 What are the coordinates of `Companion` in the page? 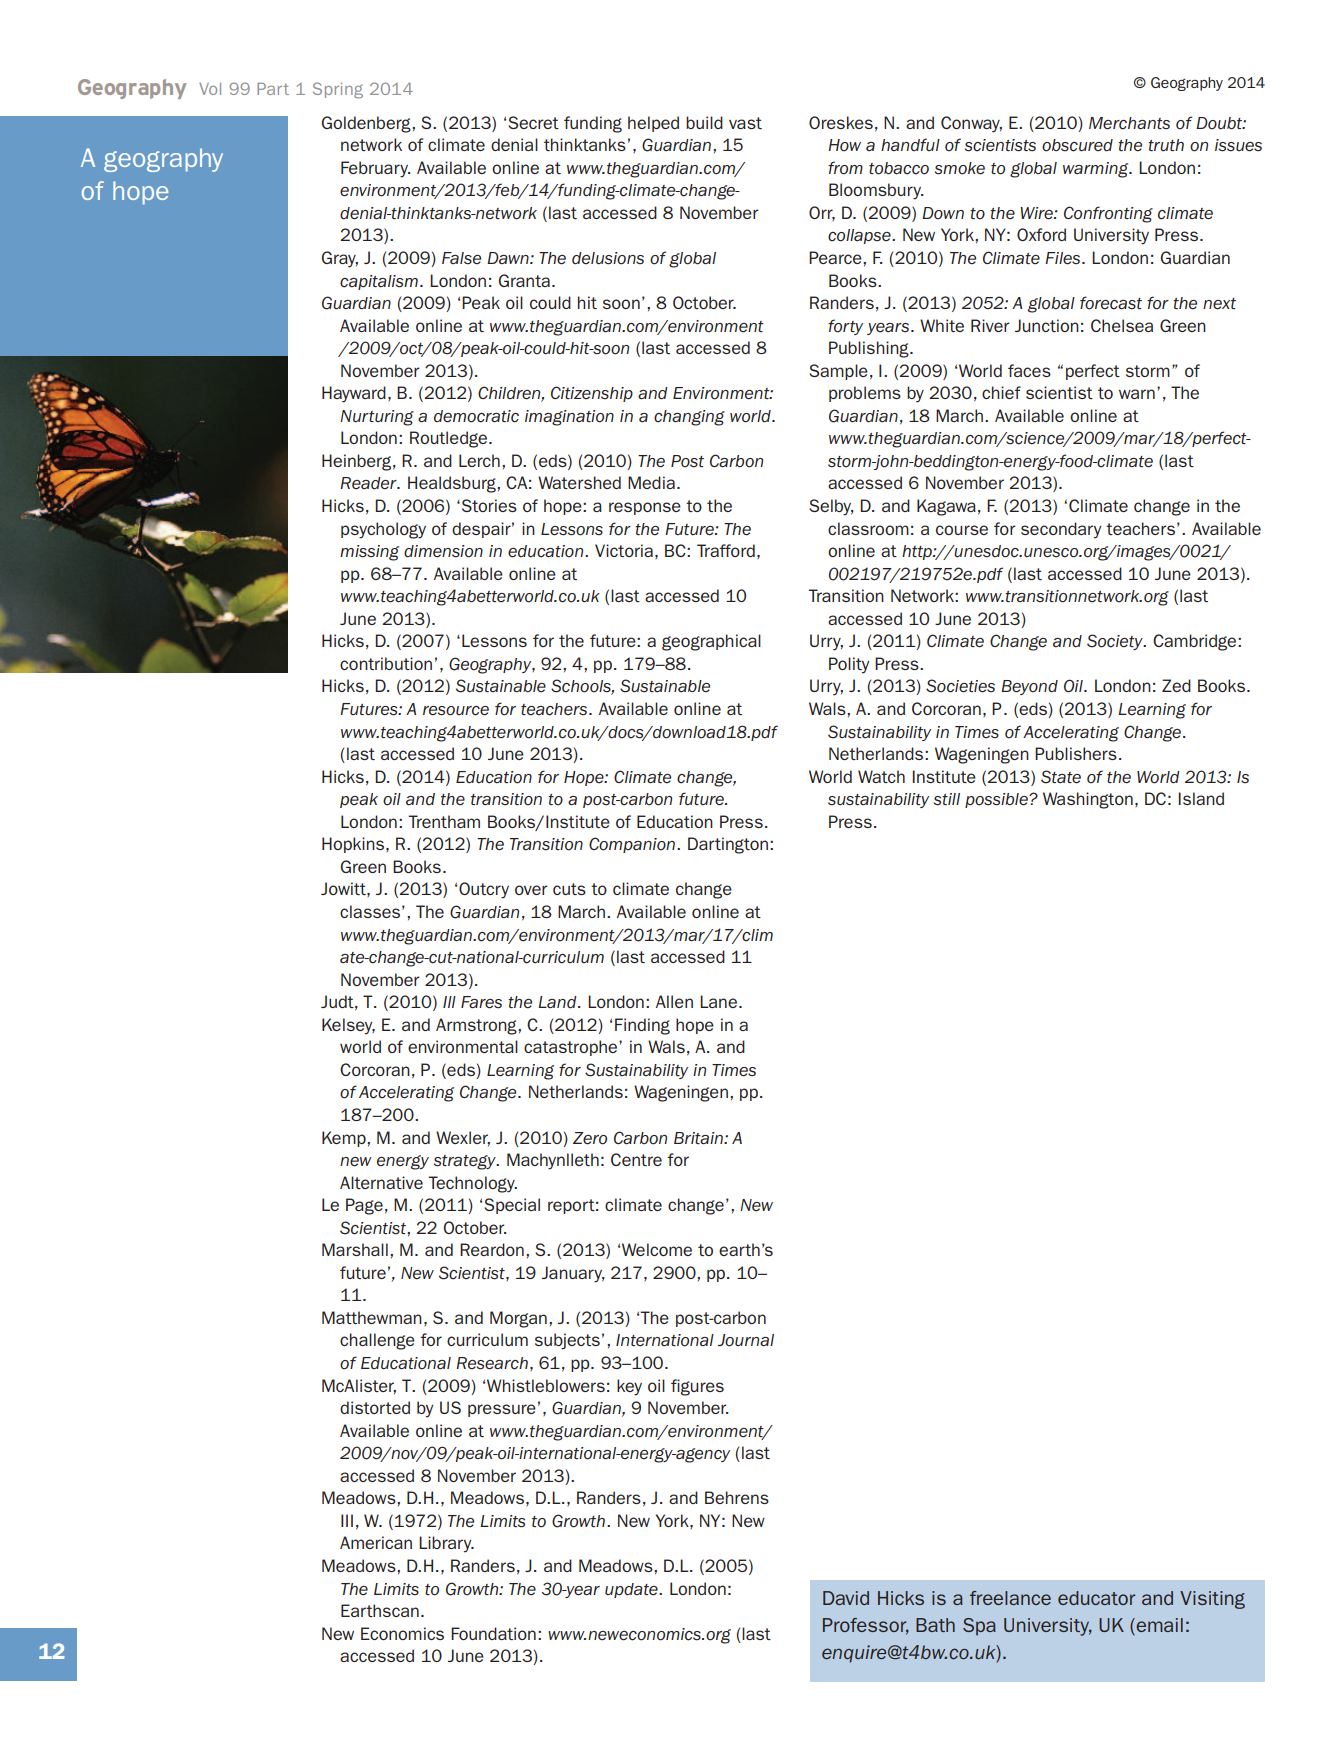 It's located at (632, 845).
